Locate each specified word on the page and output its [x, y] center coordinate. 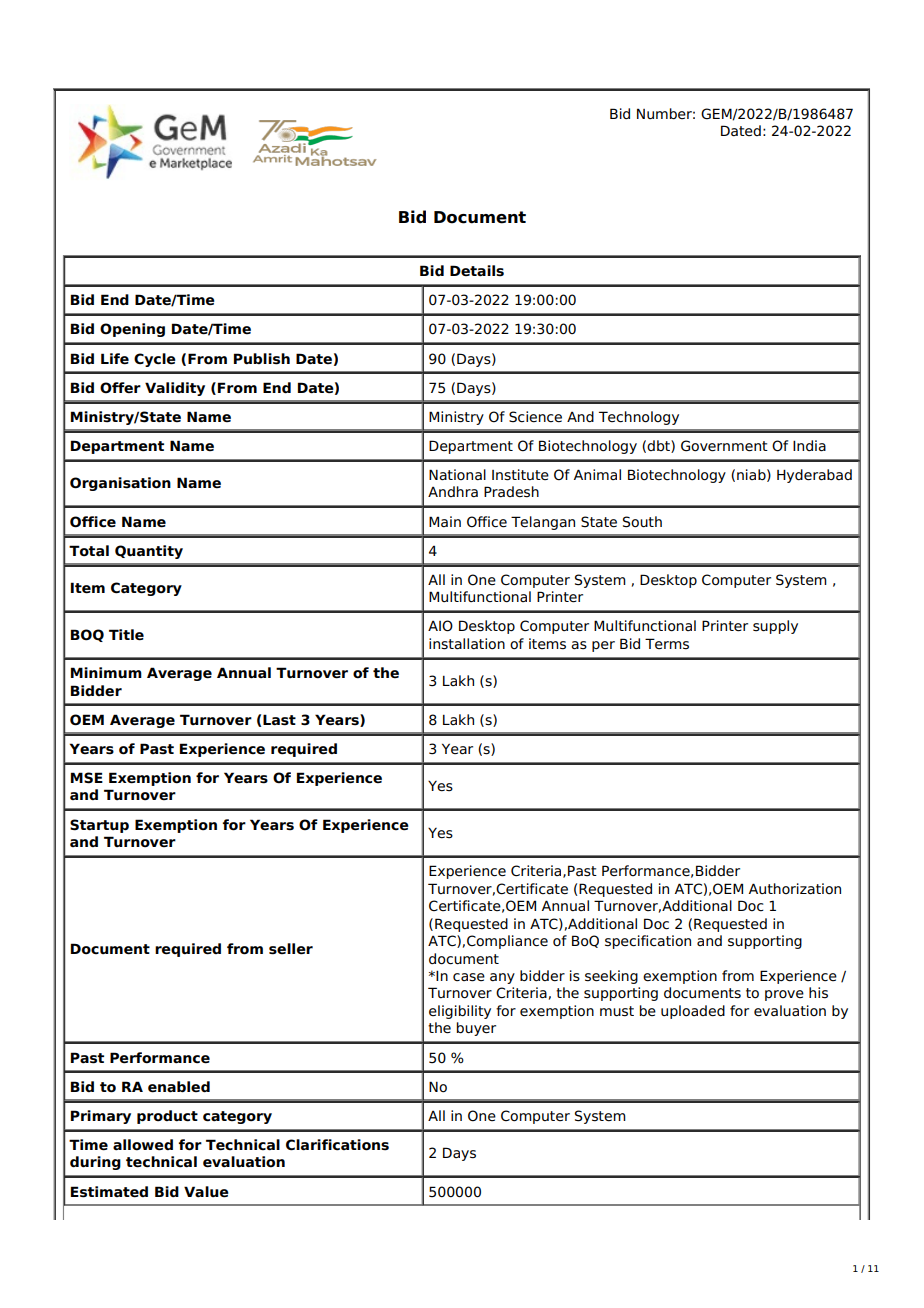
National [457, 475]
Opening [132, 330]
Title [126, 635]
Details [477, 271]
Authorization [795, 889]
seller [291, 949]
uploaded [693, 1012]
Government [724, 446]
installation [467, 644]
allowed [143, 1145]
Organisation [120, 484]
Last [279, 720]
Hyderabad [814, 476]
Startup [99, 826]
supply [775, 627]
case [469, 977]
